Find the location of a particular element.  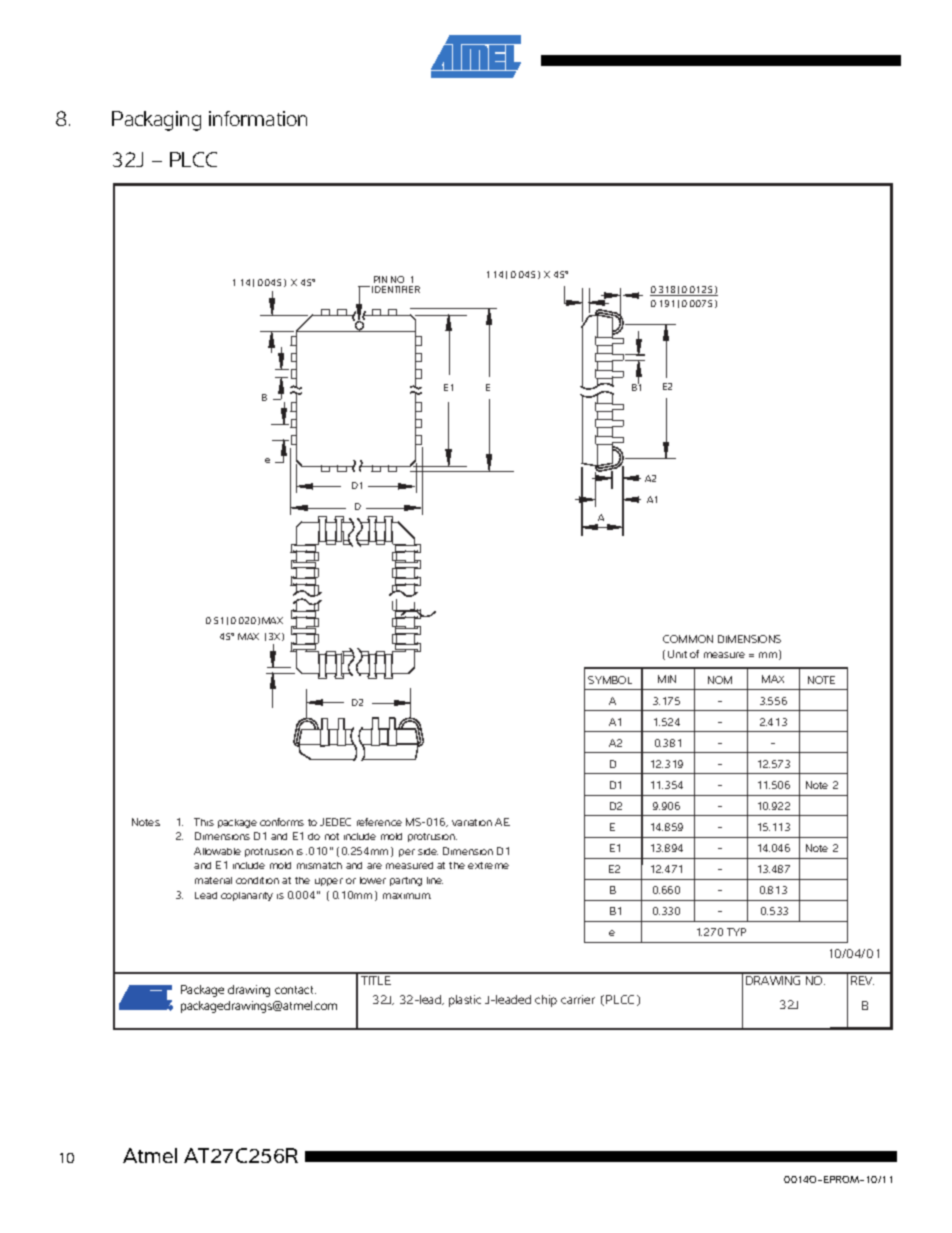

variation is located at coordinates (472, 822).
